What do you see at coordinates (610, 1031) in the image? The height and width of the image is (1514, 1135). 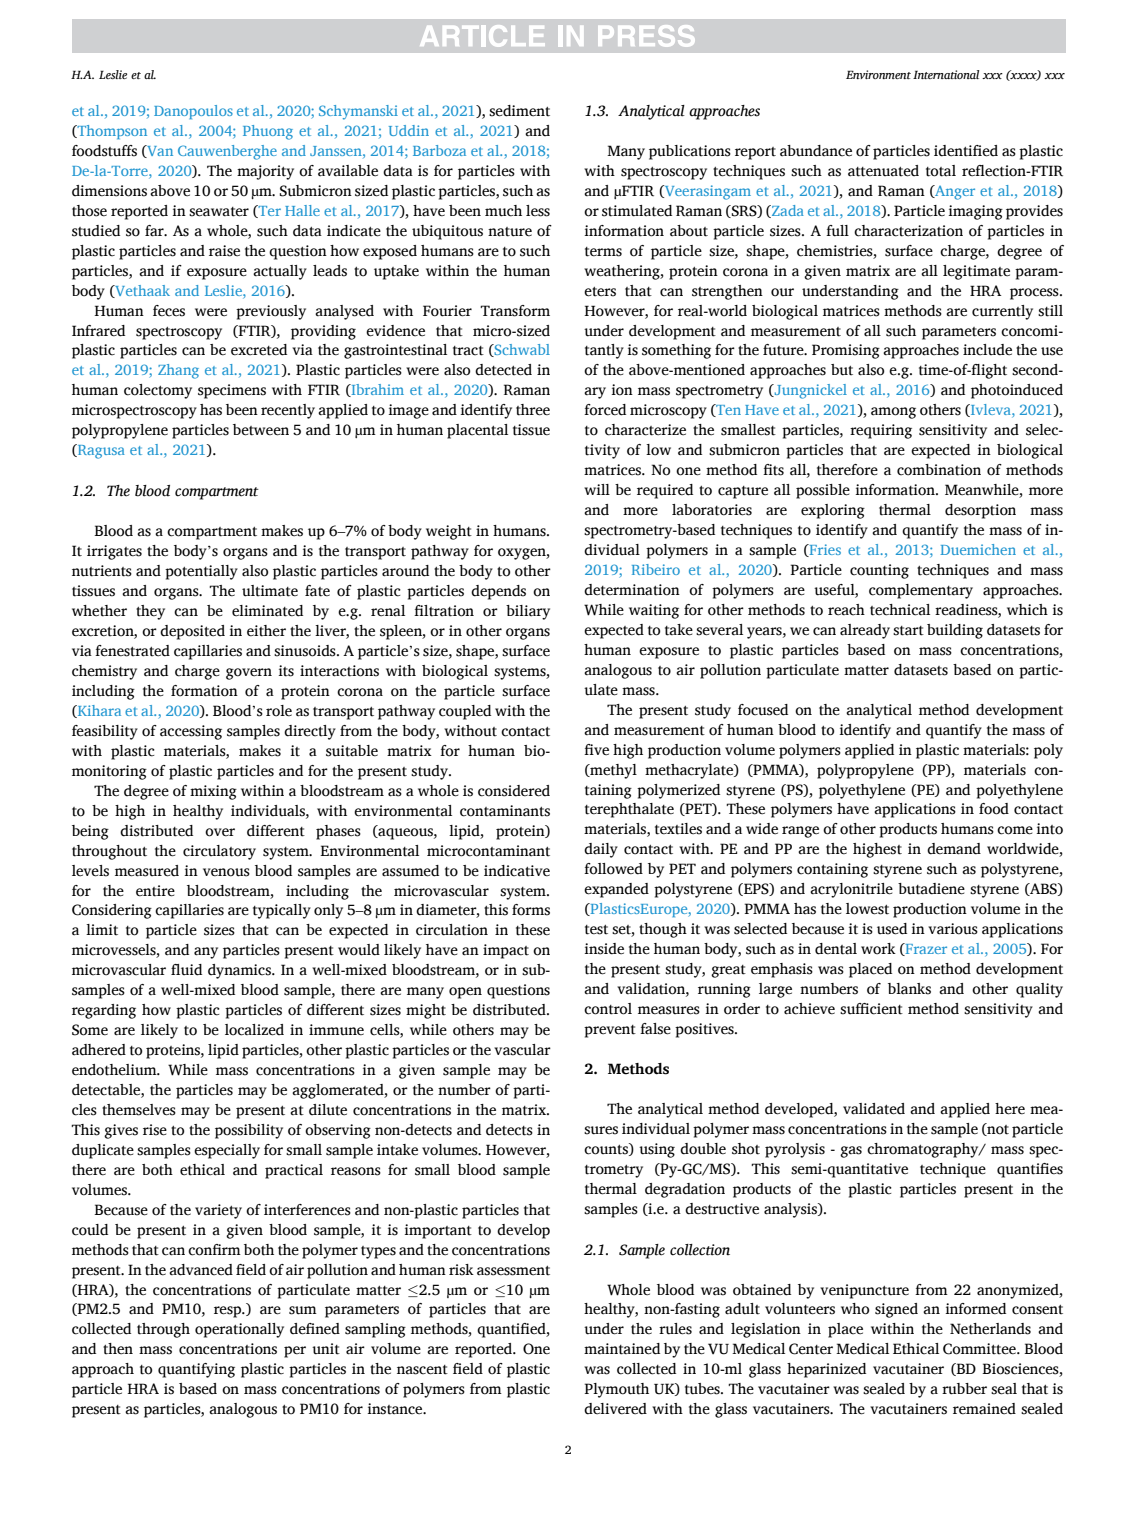 I see `prevent` at bounding box center [610, 1031].
